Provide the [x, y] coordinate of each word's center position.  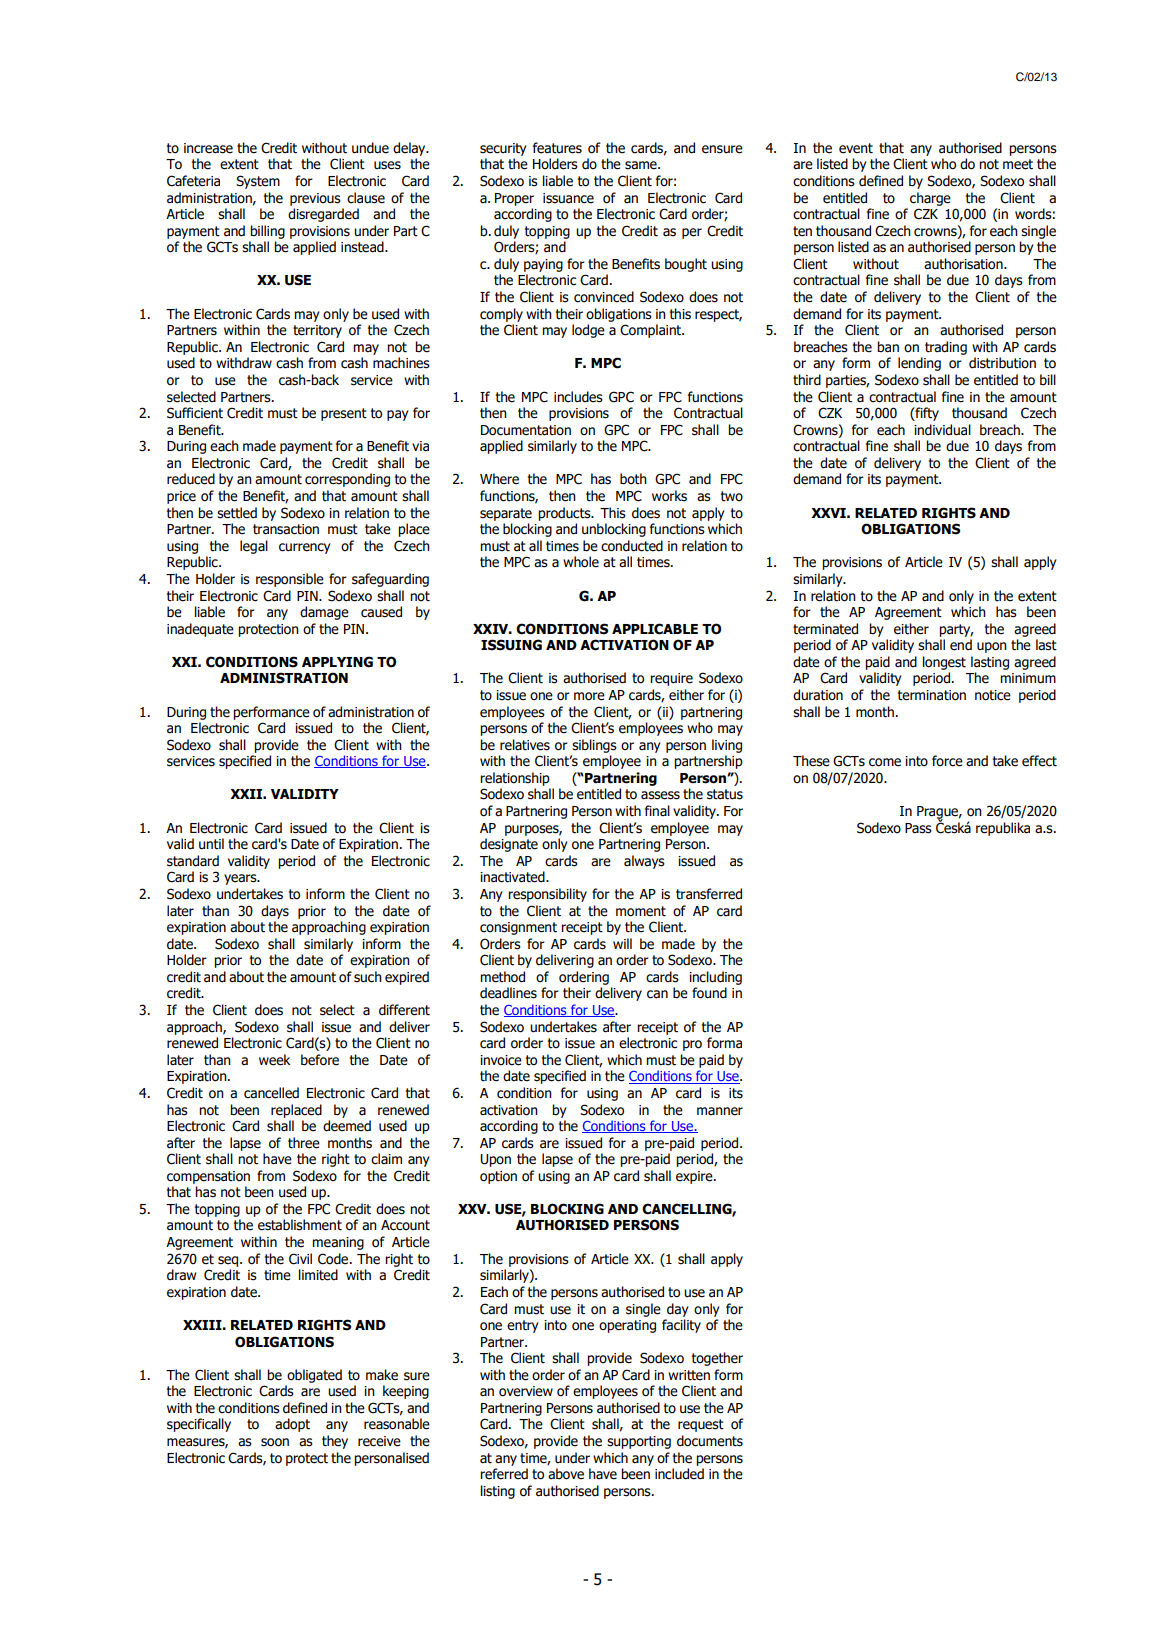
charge [930, 199]
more [589, 696]
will [622, 943]
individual [942, 430]
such [368, 977]
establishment [300, 1225]
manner [720, 1111]
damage [324, 613]
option [498, 1177]
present [344, 414]
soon [275, 1442]
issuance [568, 198]
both [633, 479]
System [258, 182]
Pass [918, 828]
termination [932, 695]
